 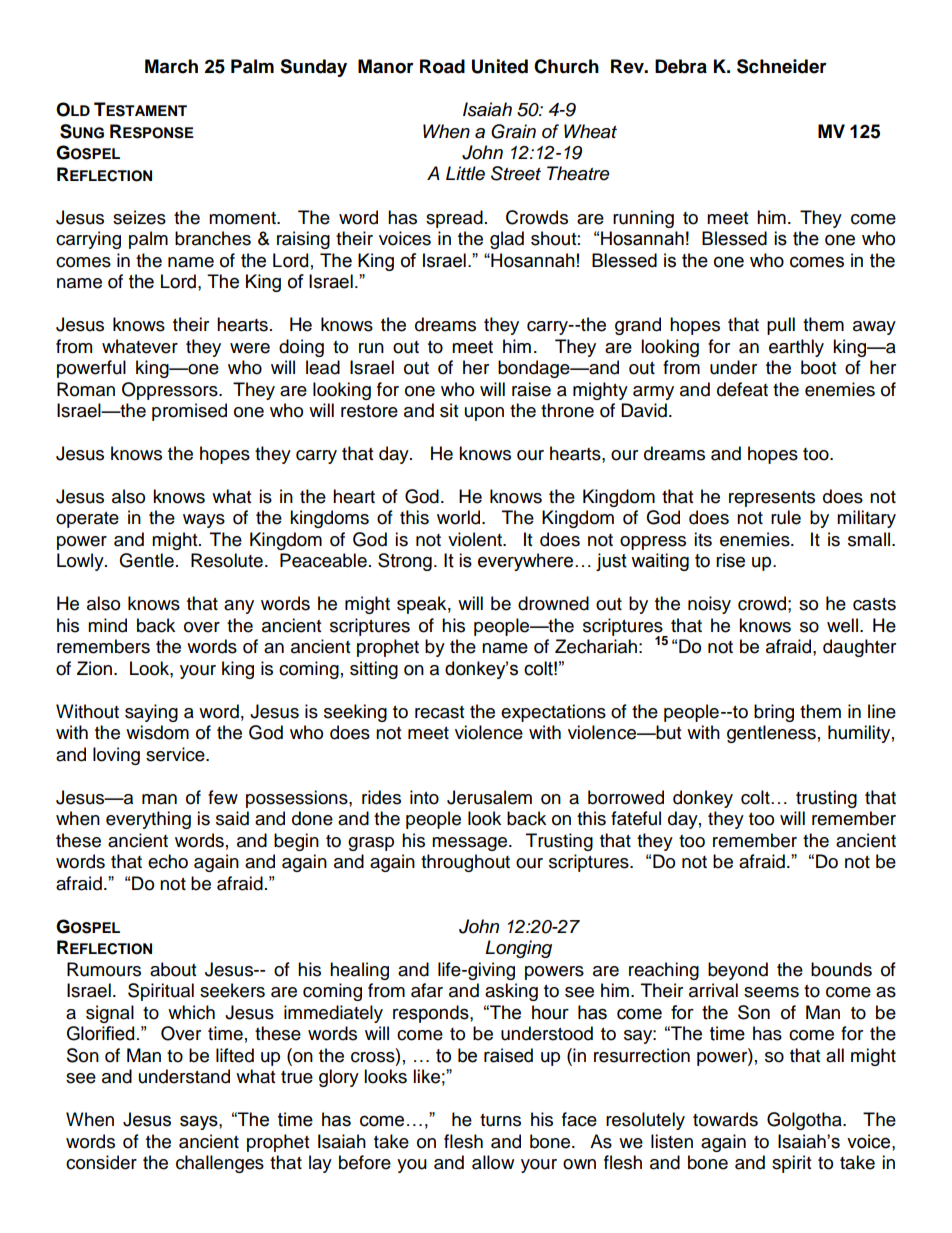 I want to click on Schneider, so click(x=782, y=66).
